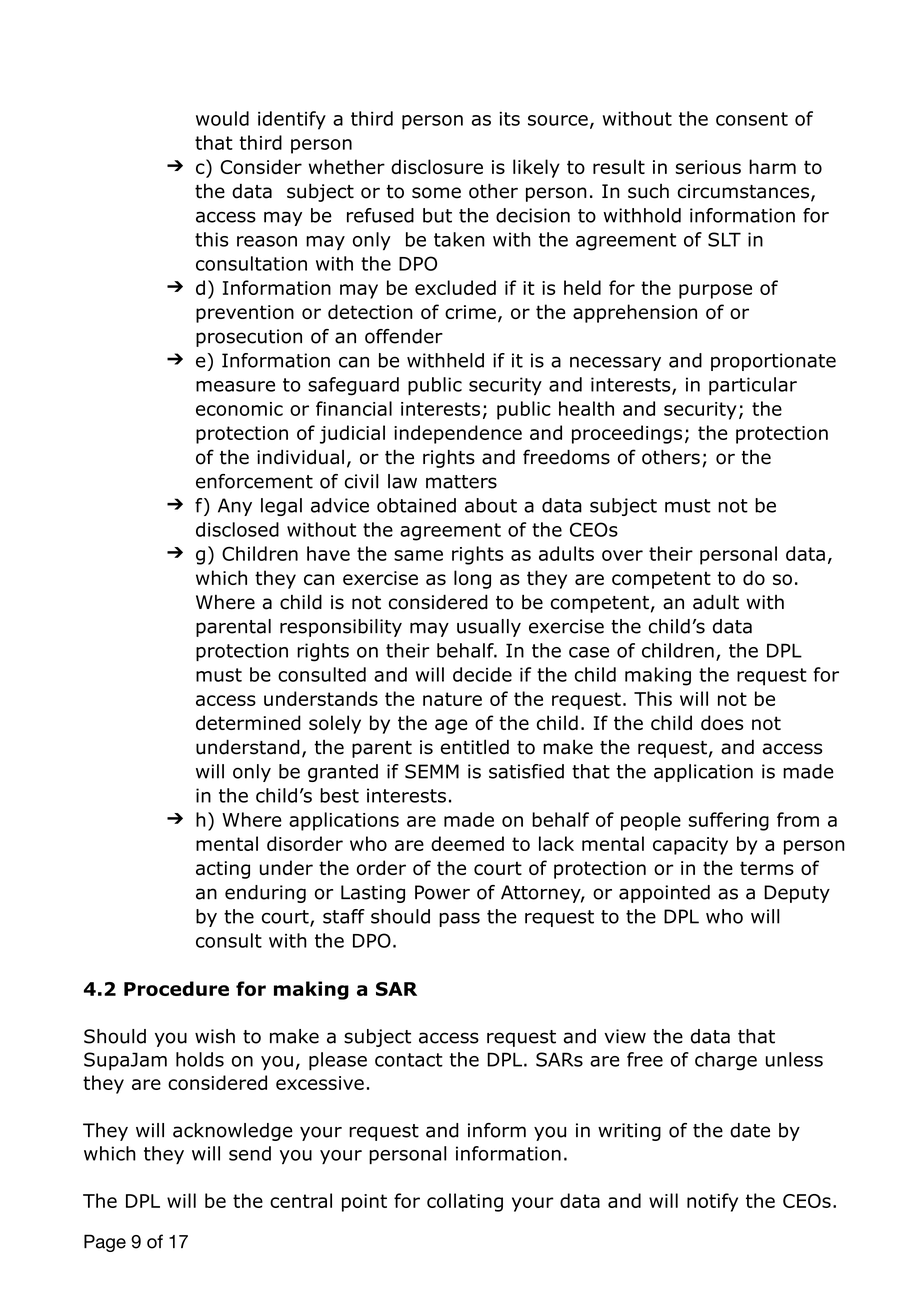 This page has width=924, height=1308. Describe the element at coordinates (722, 722) in the page. I see `does` at that location.
